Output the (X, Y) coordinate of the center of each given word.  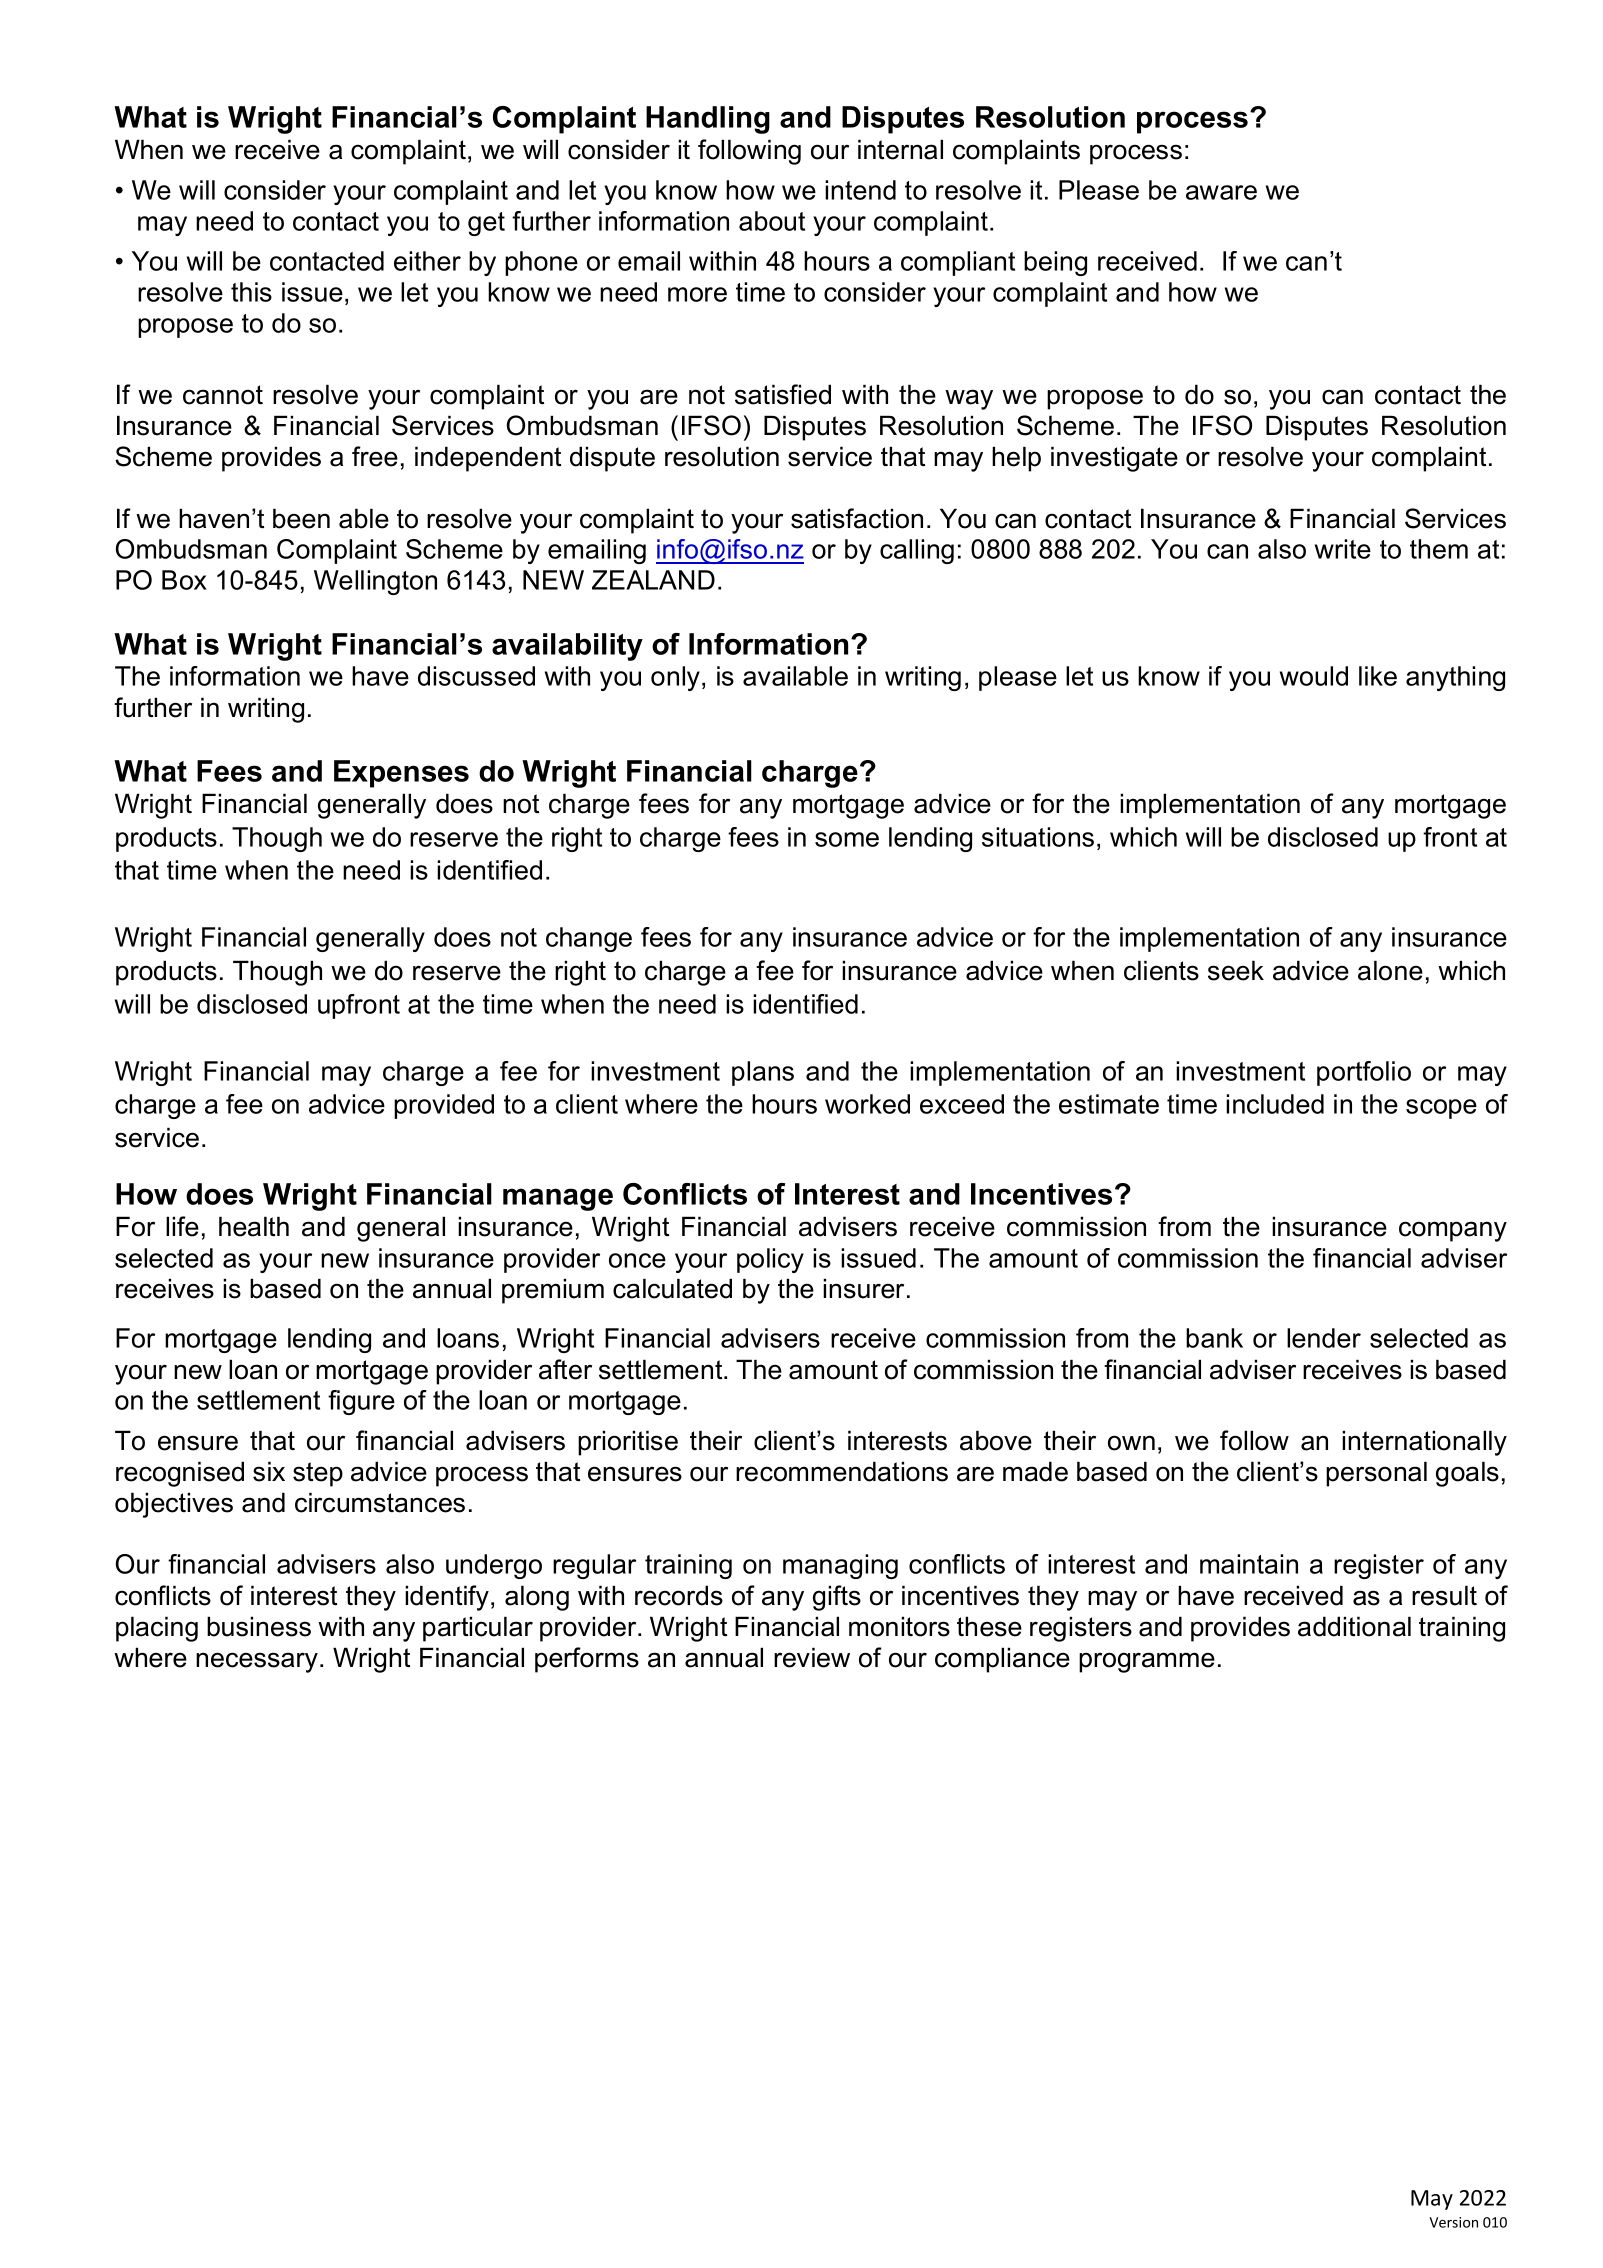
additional (1354, 1626)
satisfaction (857, 518)
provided (444, 1106)
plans (763, 1073)
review (812, 1657)
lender (1324, 1338)
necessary (257, 1662)
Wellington (375, 582)
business (259, 1626)
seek (1236, 970)
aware (1221, 192)
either (427, 261)
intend (860, 190)
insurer (863, 1288)
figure (361, 1402)
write (1343, 549)
